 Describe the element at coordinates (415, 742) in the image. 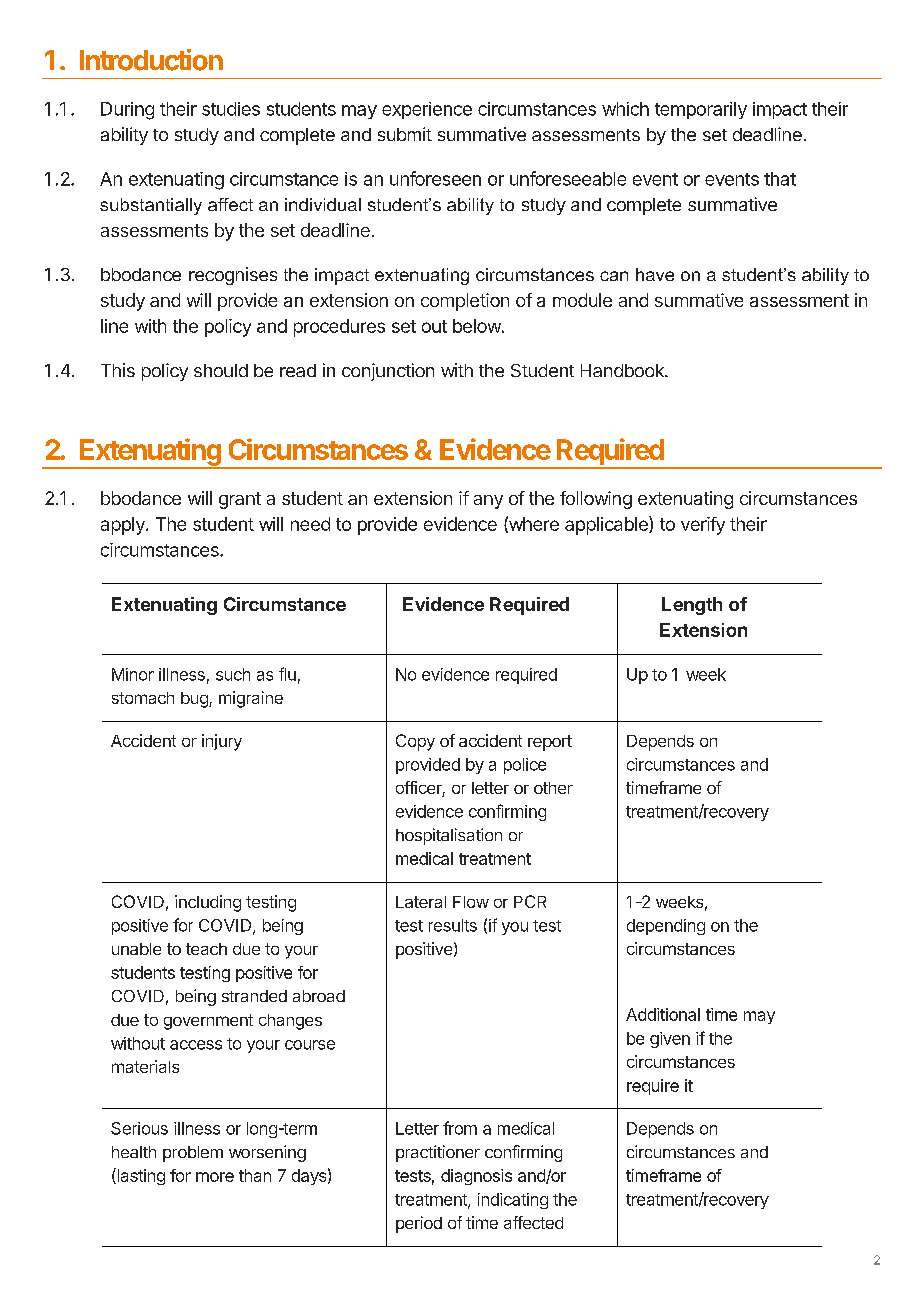

I see `Copy` at that location.
